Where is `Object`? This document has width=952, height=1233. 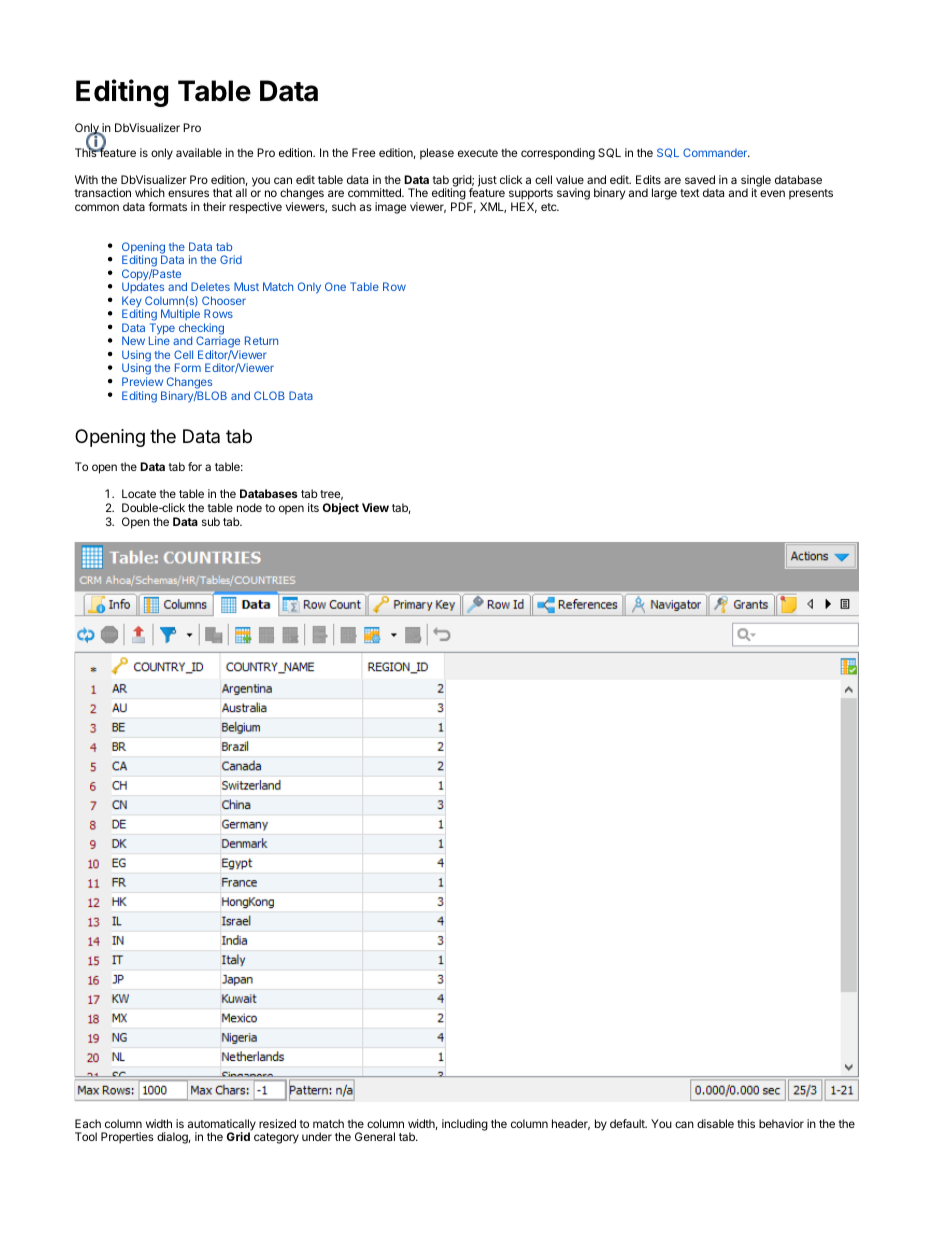 Object is located at coordinates (341, 509).
